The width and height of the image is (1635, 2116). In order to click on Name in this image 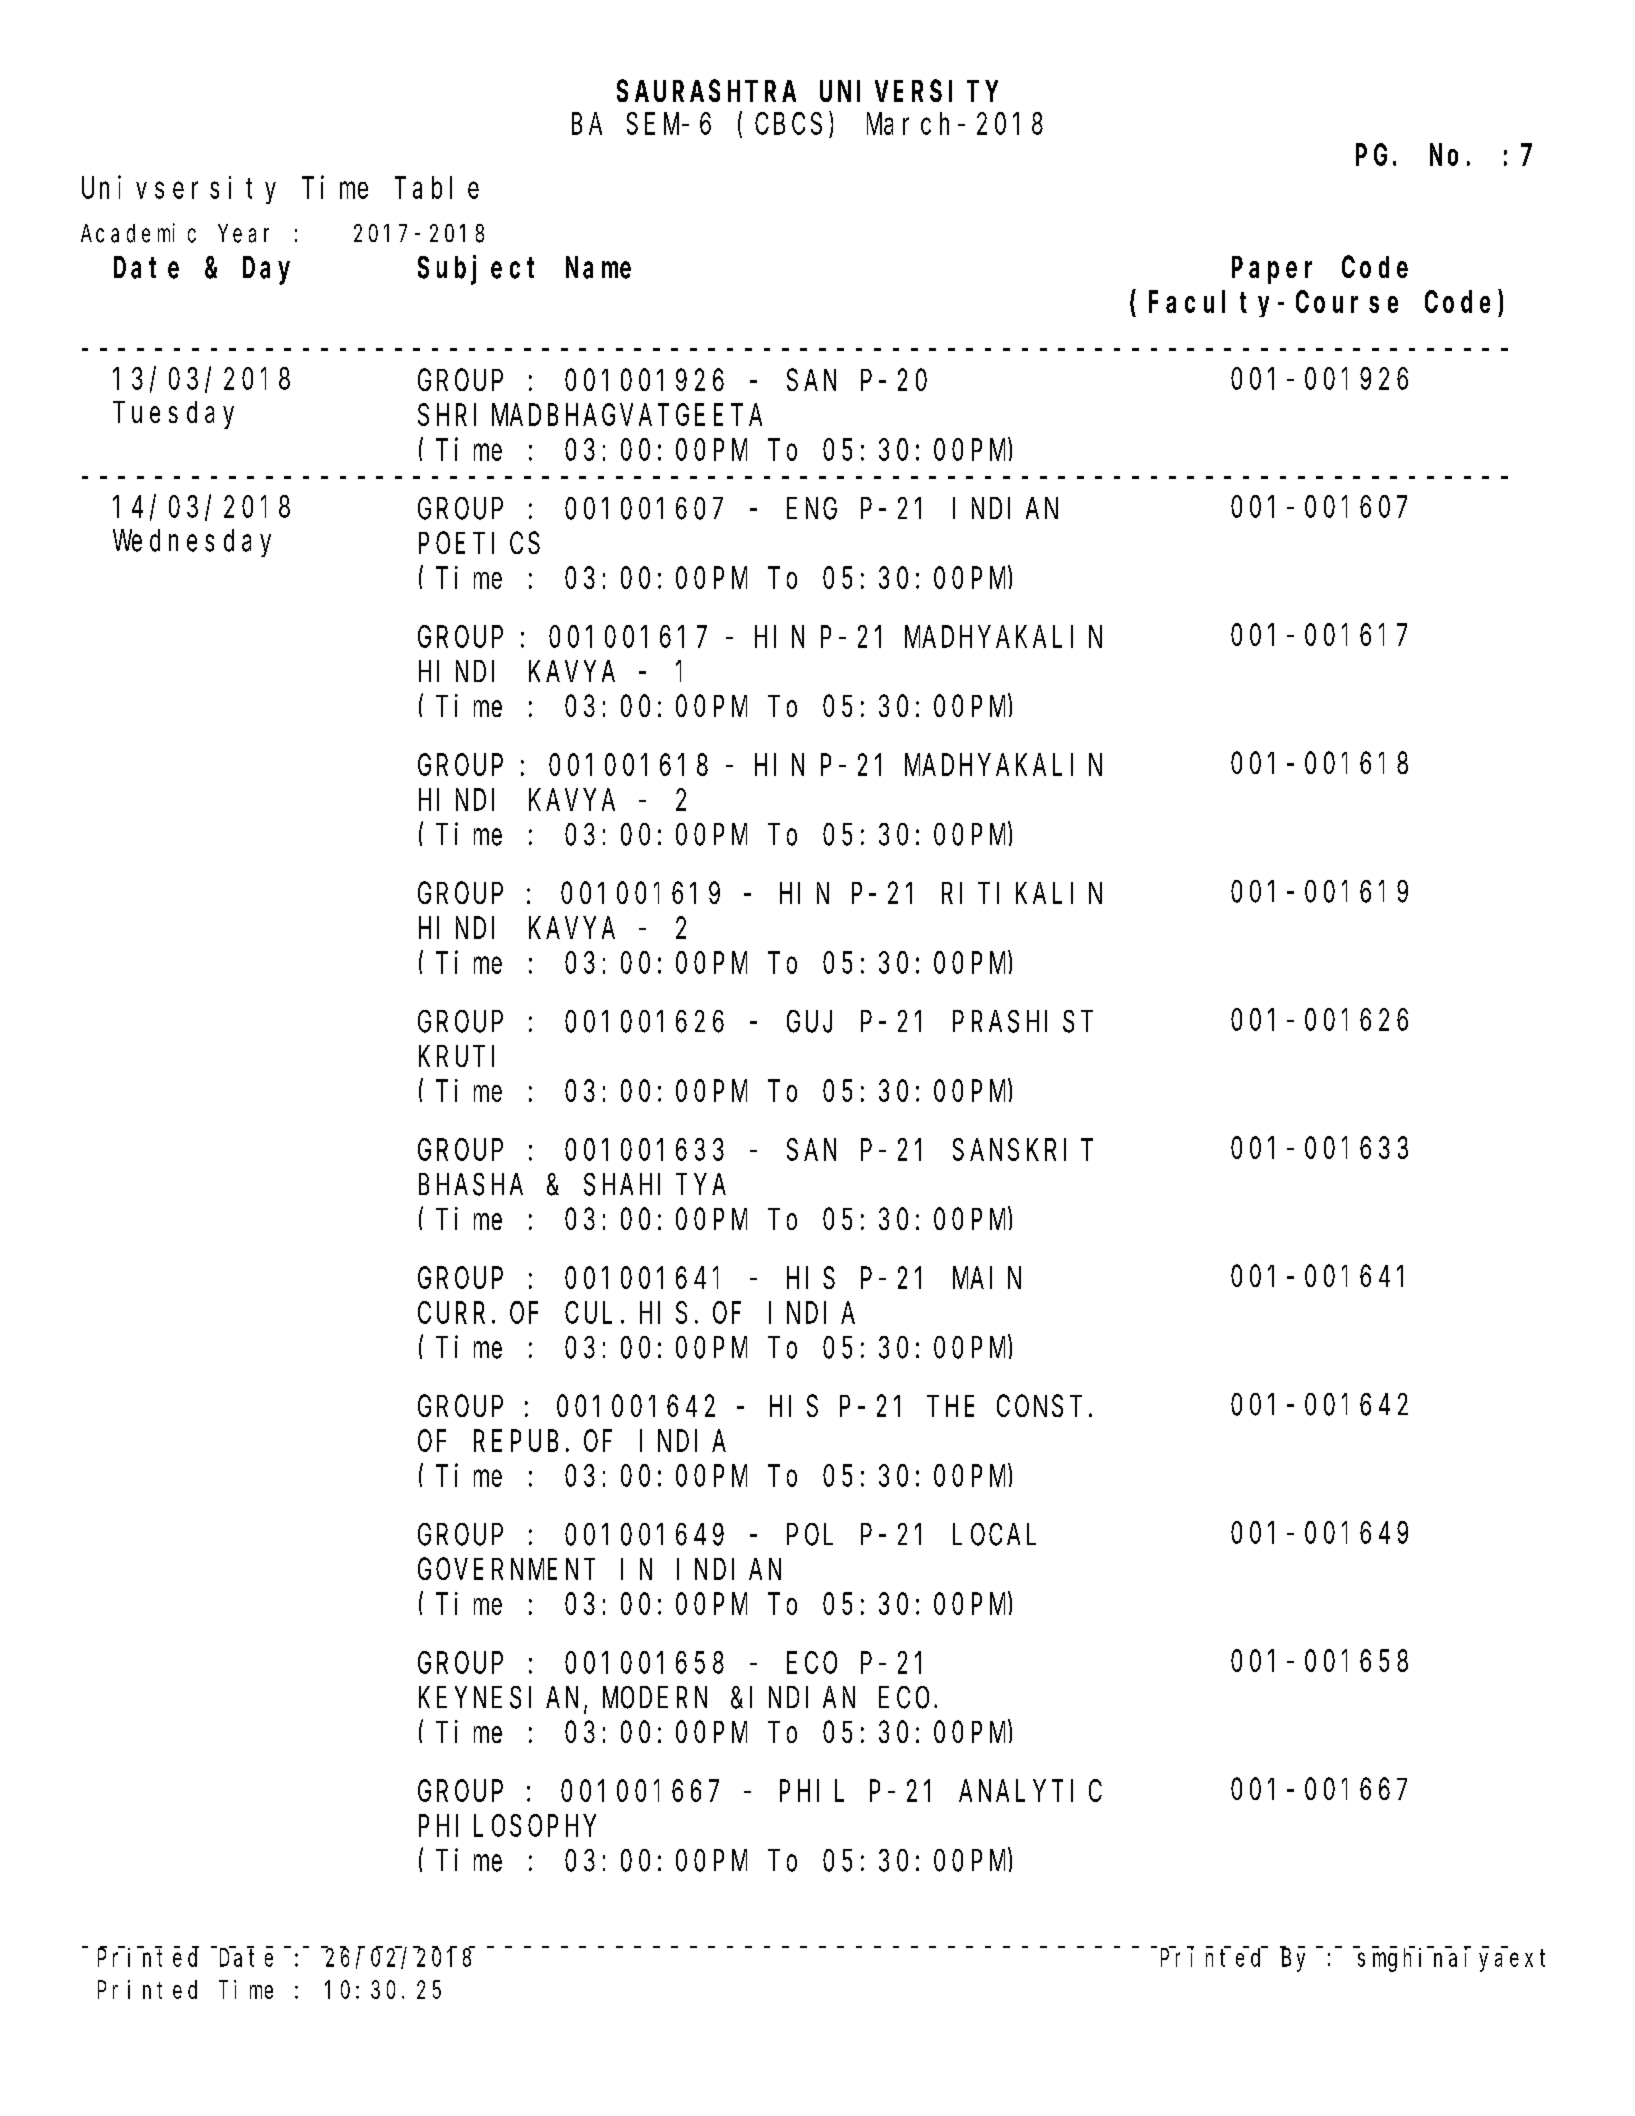, I will do `click(598, 269)`.
